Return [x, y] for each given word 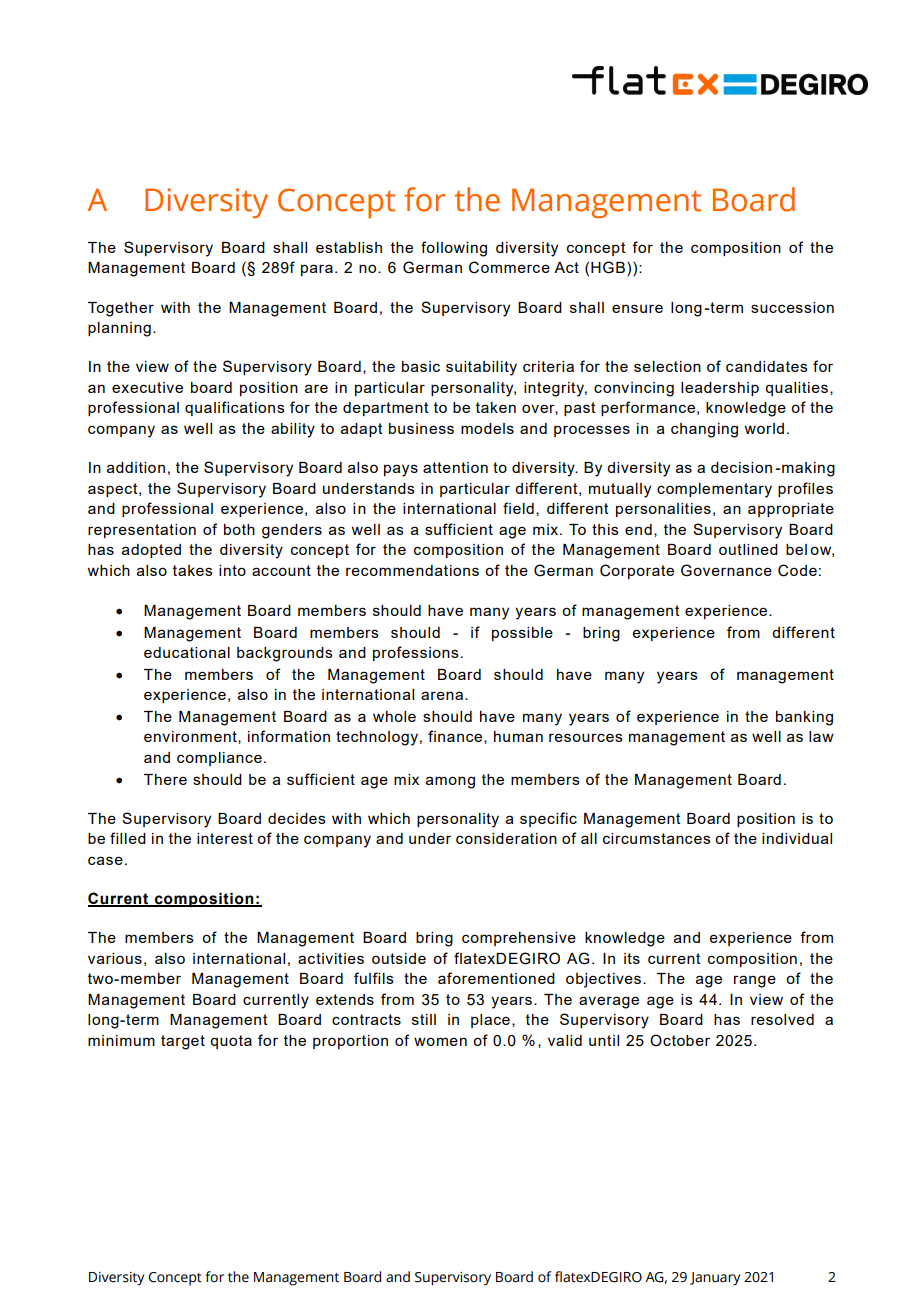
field [518, 508]
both [239, 529]
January [715, 1279]
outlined [748, 549]
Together [121, 309]
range [755, 981]
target [183, 1042]
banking [804, 718]
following [454, 249]
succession [792, 307]
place [490, 1021]
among [450, 782]
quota [231, 1042]
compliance [219, 759]
